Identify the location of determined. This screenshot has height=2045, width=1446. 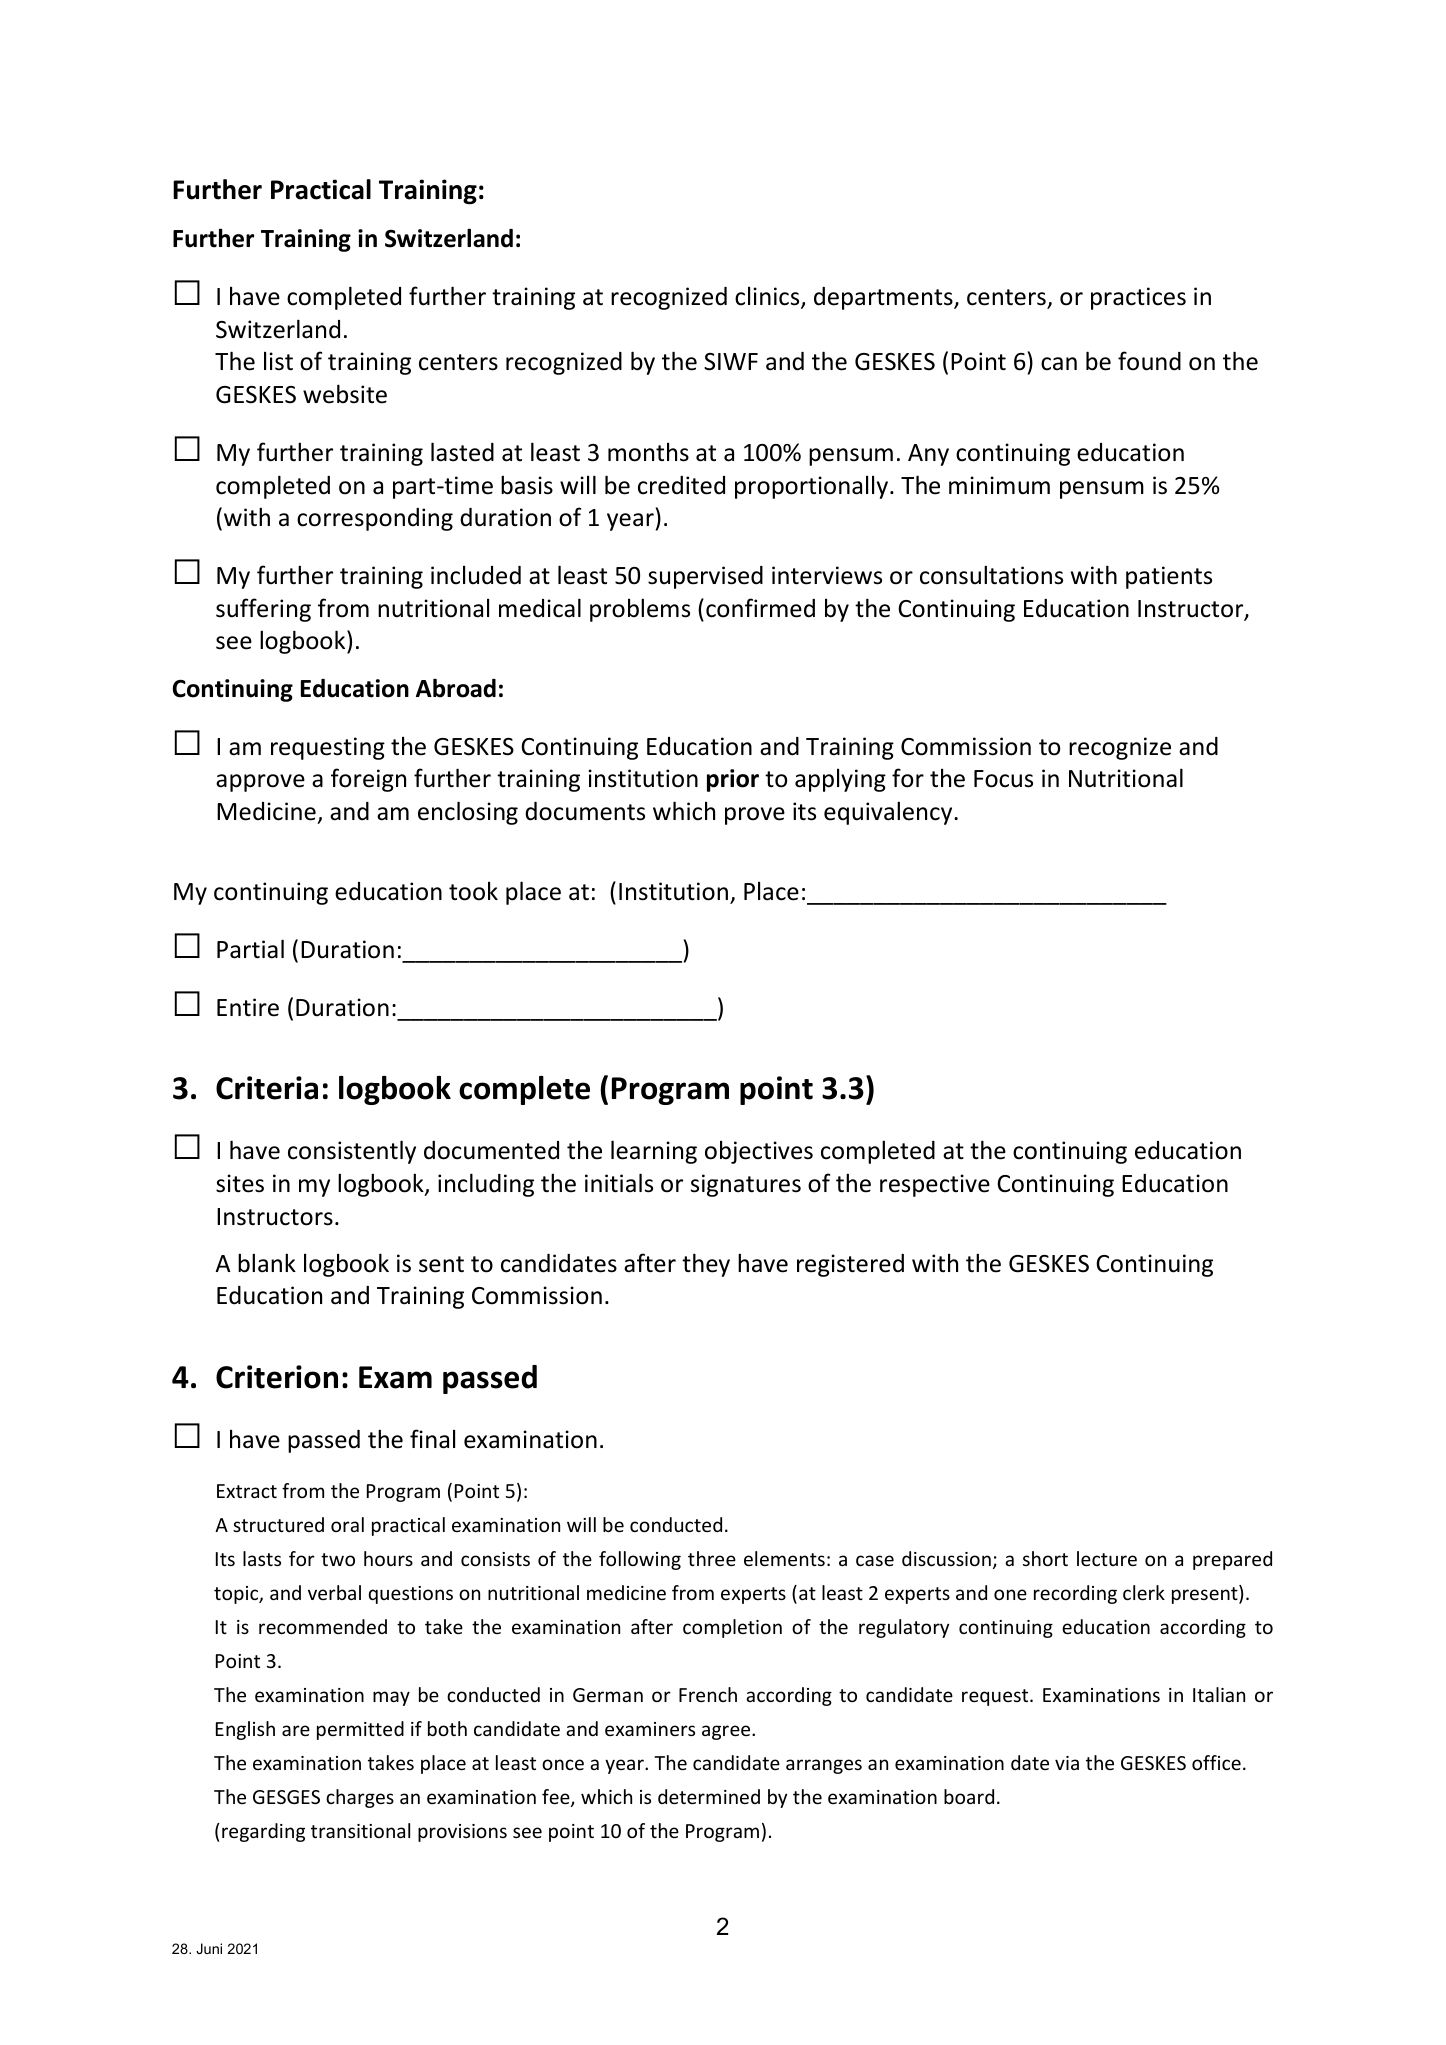
(709, 1796).
